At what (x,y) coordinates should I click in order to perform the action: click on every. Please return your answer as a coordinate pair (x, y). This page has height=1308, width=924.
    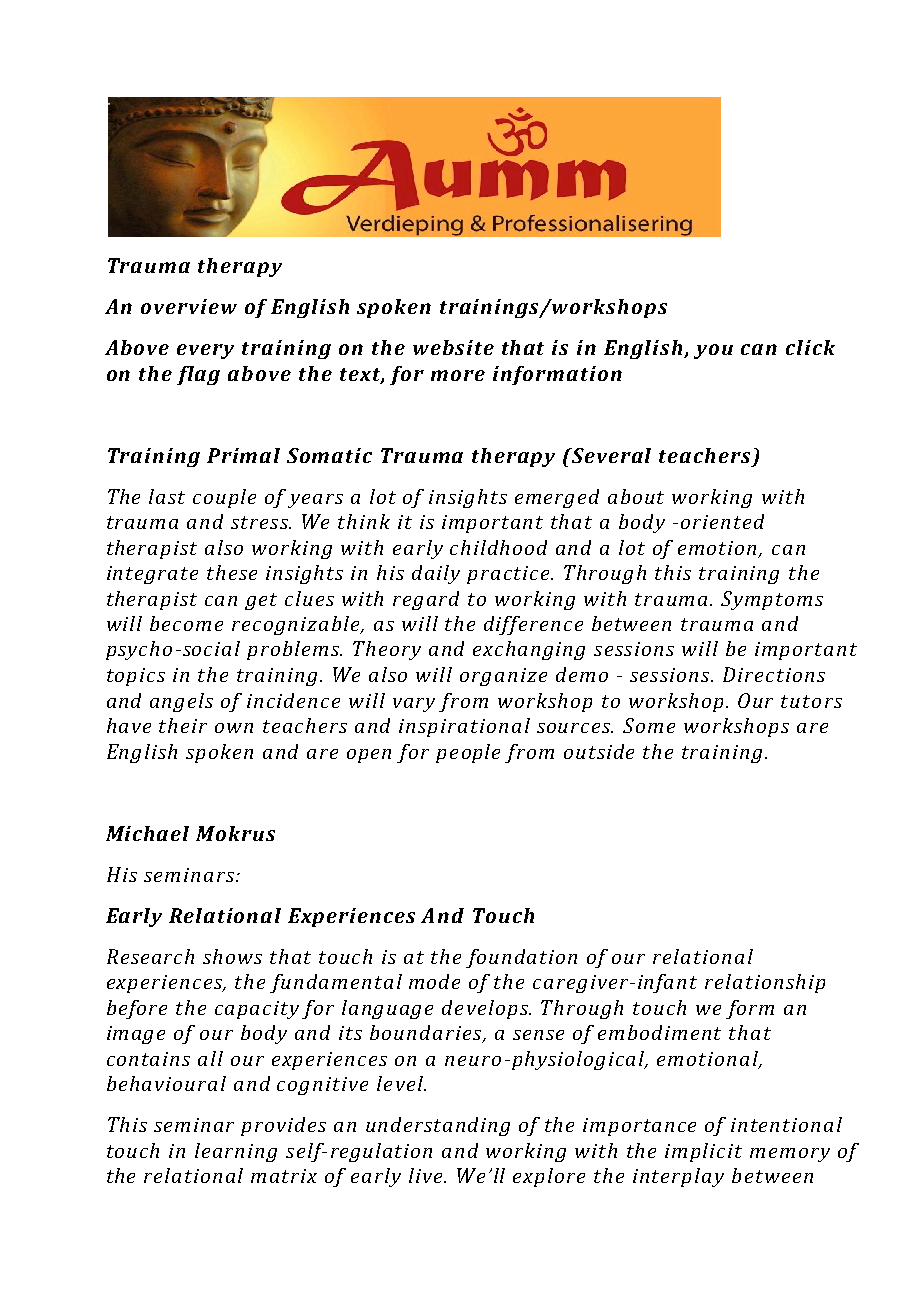
    Looking at the image, I should click on (205, 351).
